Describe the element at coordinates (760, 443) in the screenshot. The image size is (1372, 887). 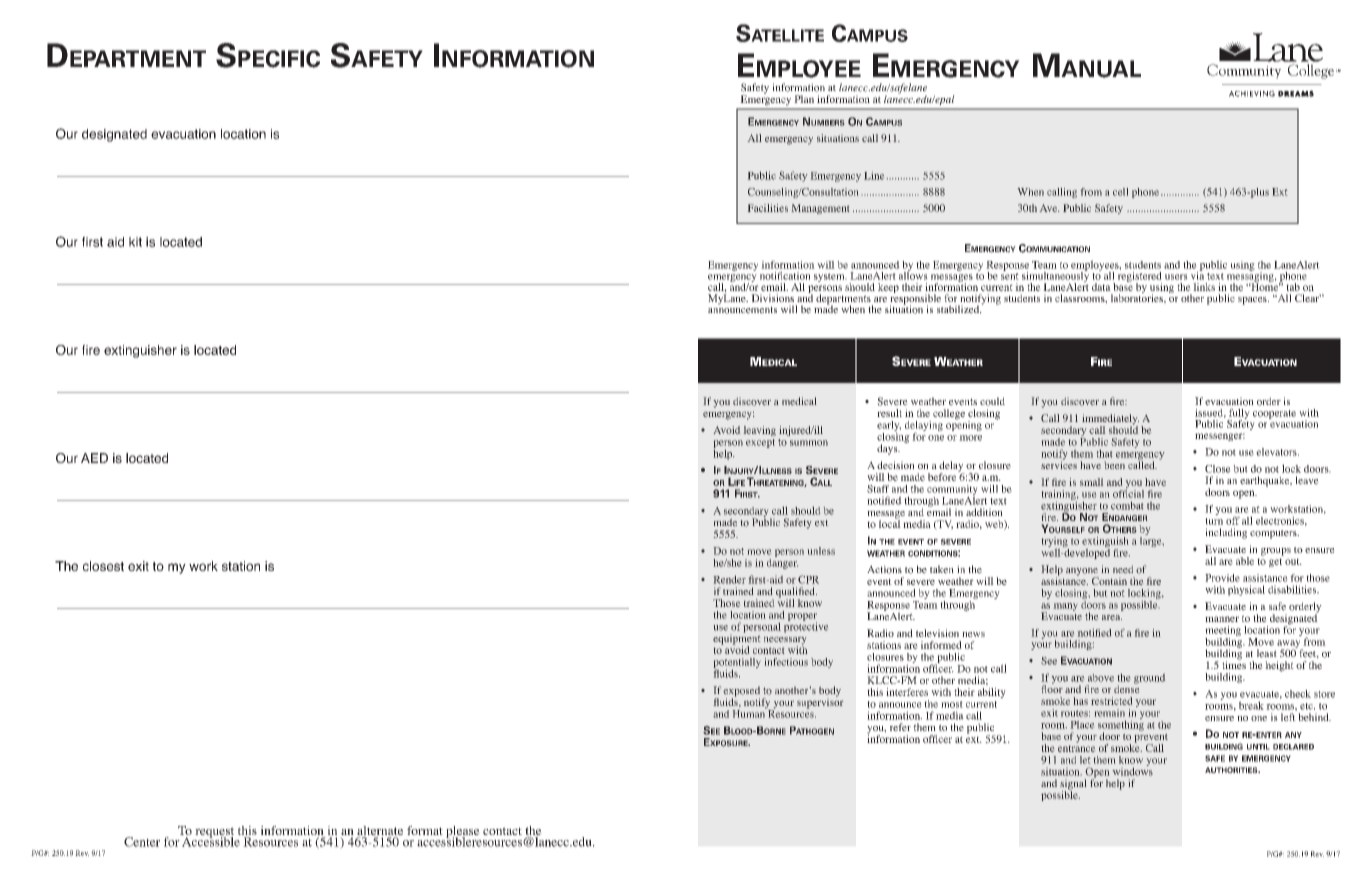
I see `except` at that location.
